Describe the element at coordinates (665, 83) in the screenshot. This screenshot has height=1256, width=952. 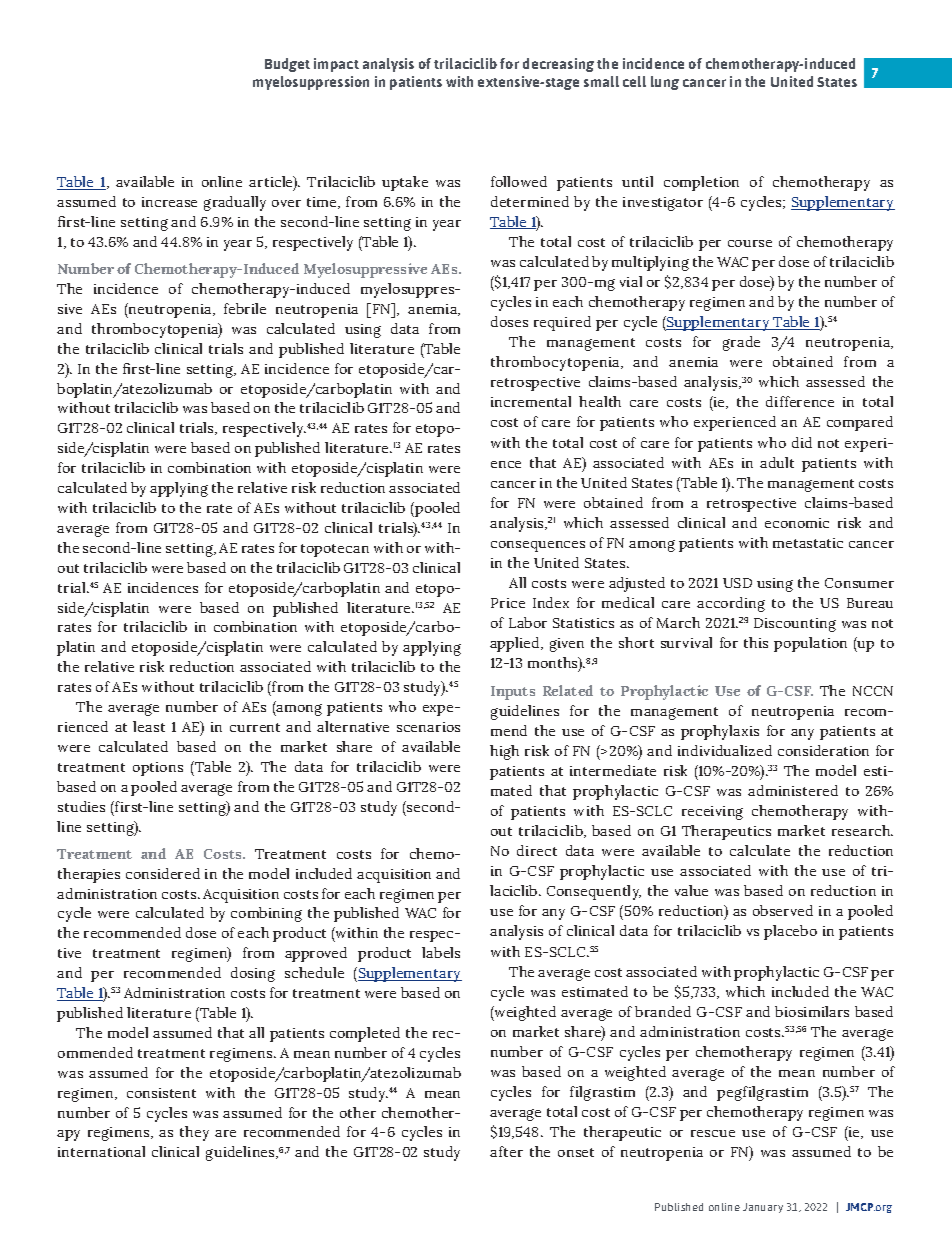
I see `lung` at that location.
